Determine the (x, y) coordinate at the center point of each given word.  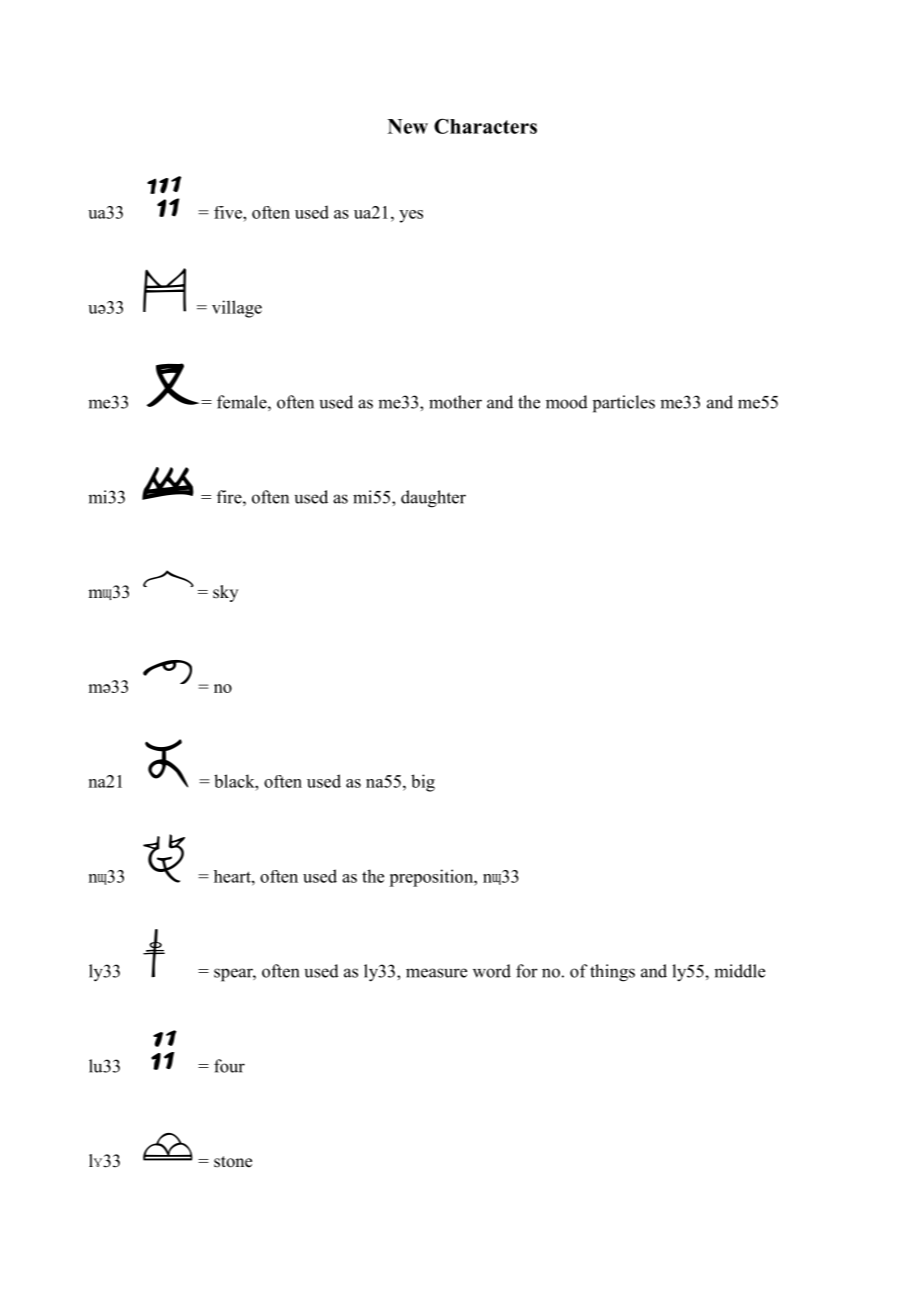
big (423, 783)
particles (624, 404)
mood (567, 402)
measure (436, 973)
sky (225, 593)
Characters (485, 126)
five (229, 212)
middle (739, 971)
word (492, 971)
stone (233, 1162)
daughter (433, 499)
